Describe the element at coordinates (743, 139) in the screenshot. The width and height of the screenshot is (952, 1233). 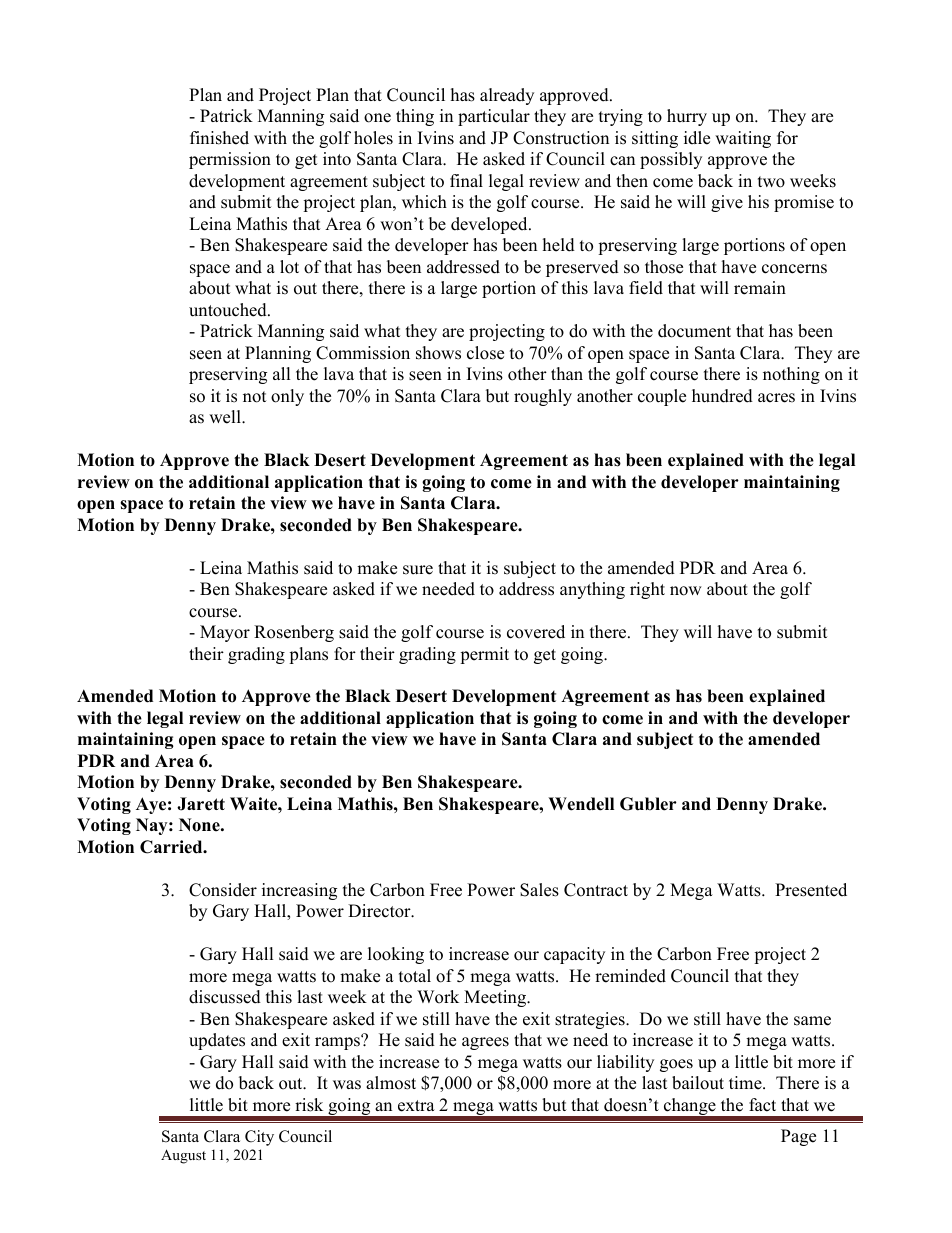
I see `waiting` at that location.
